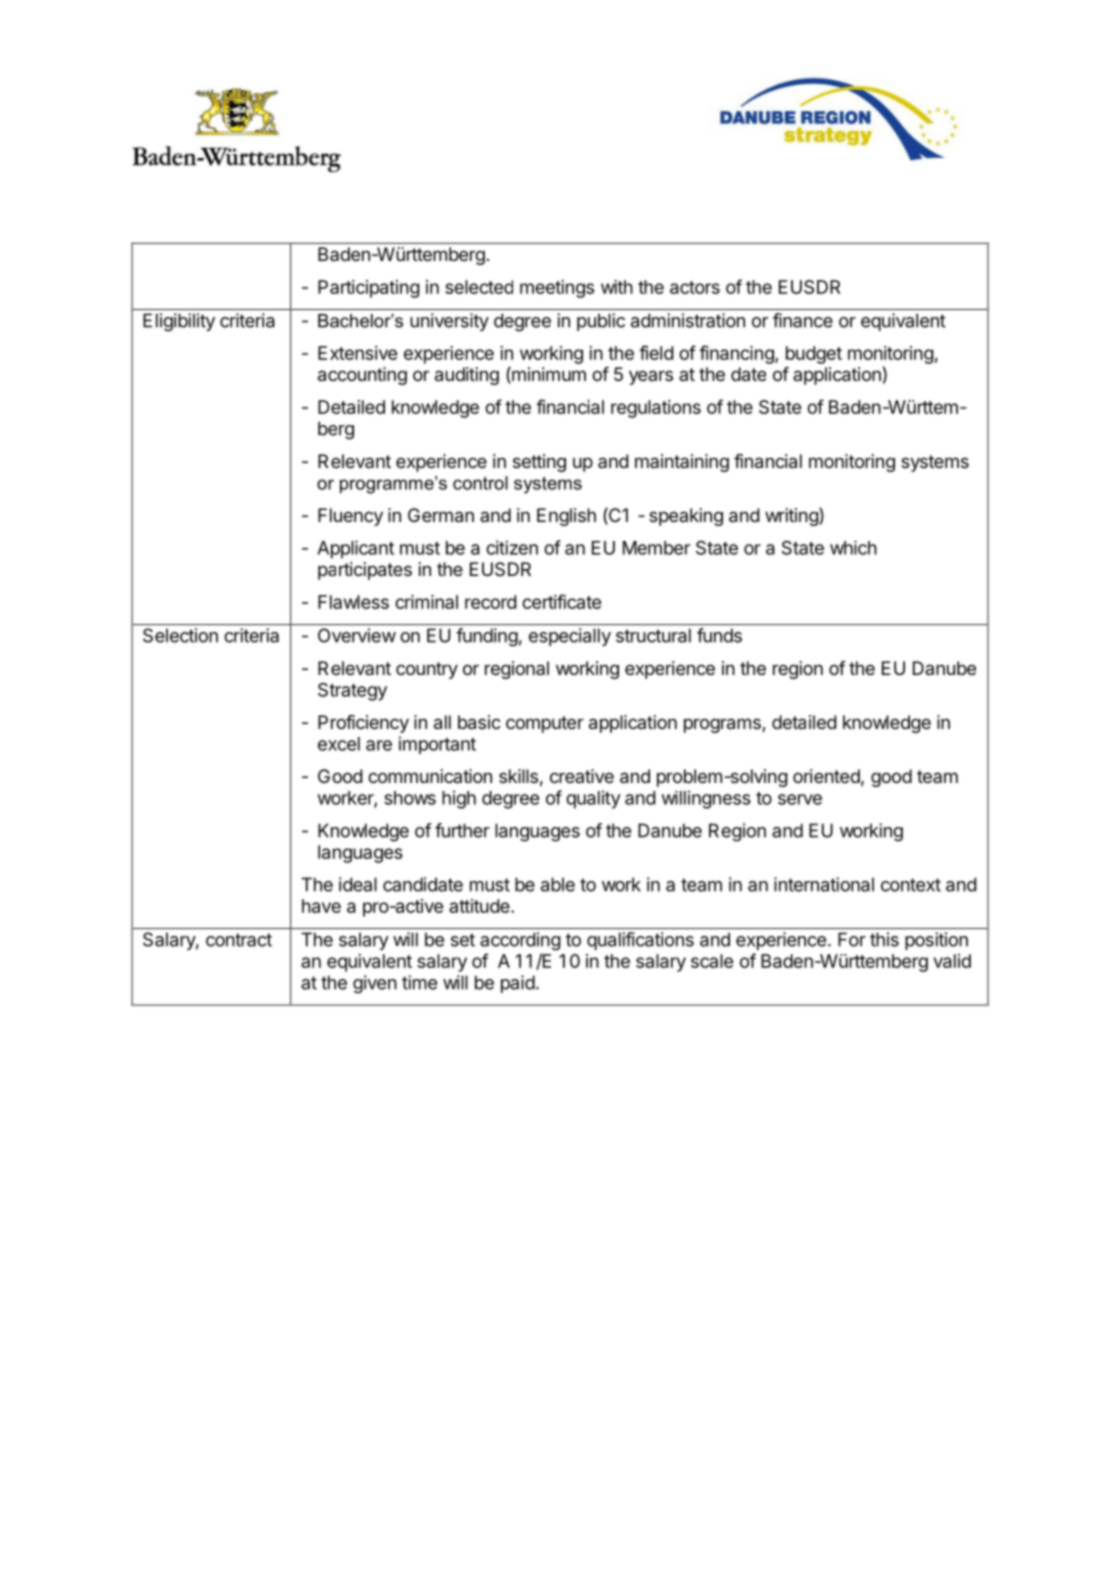 This screenshot has height=1570, width=1110. I want to click on contract, so click(239, 940).
